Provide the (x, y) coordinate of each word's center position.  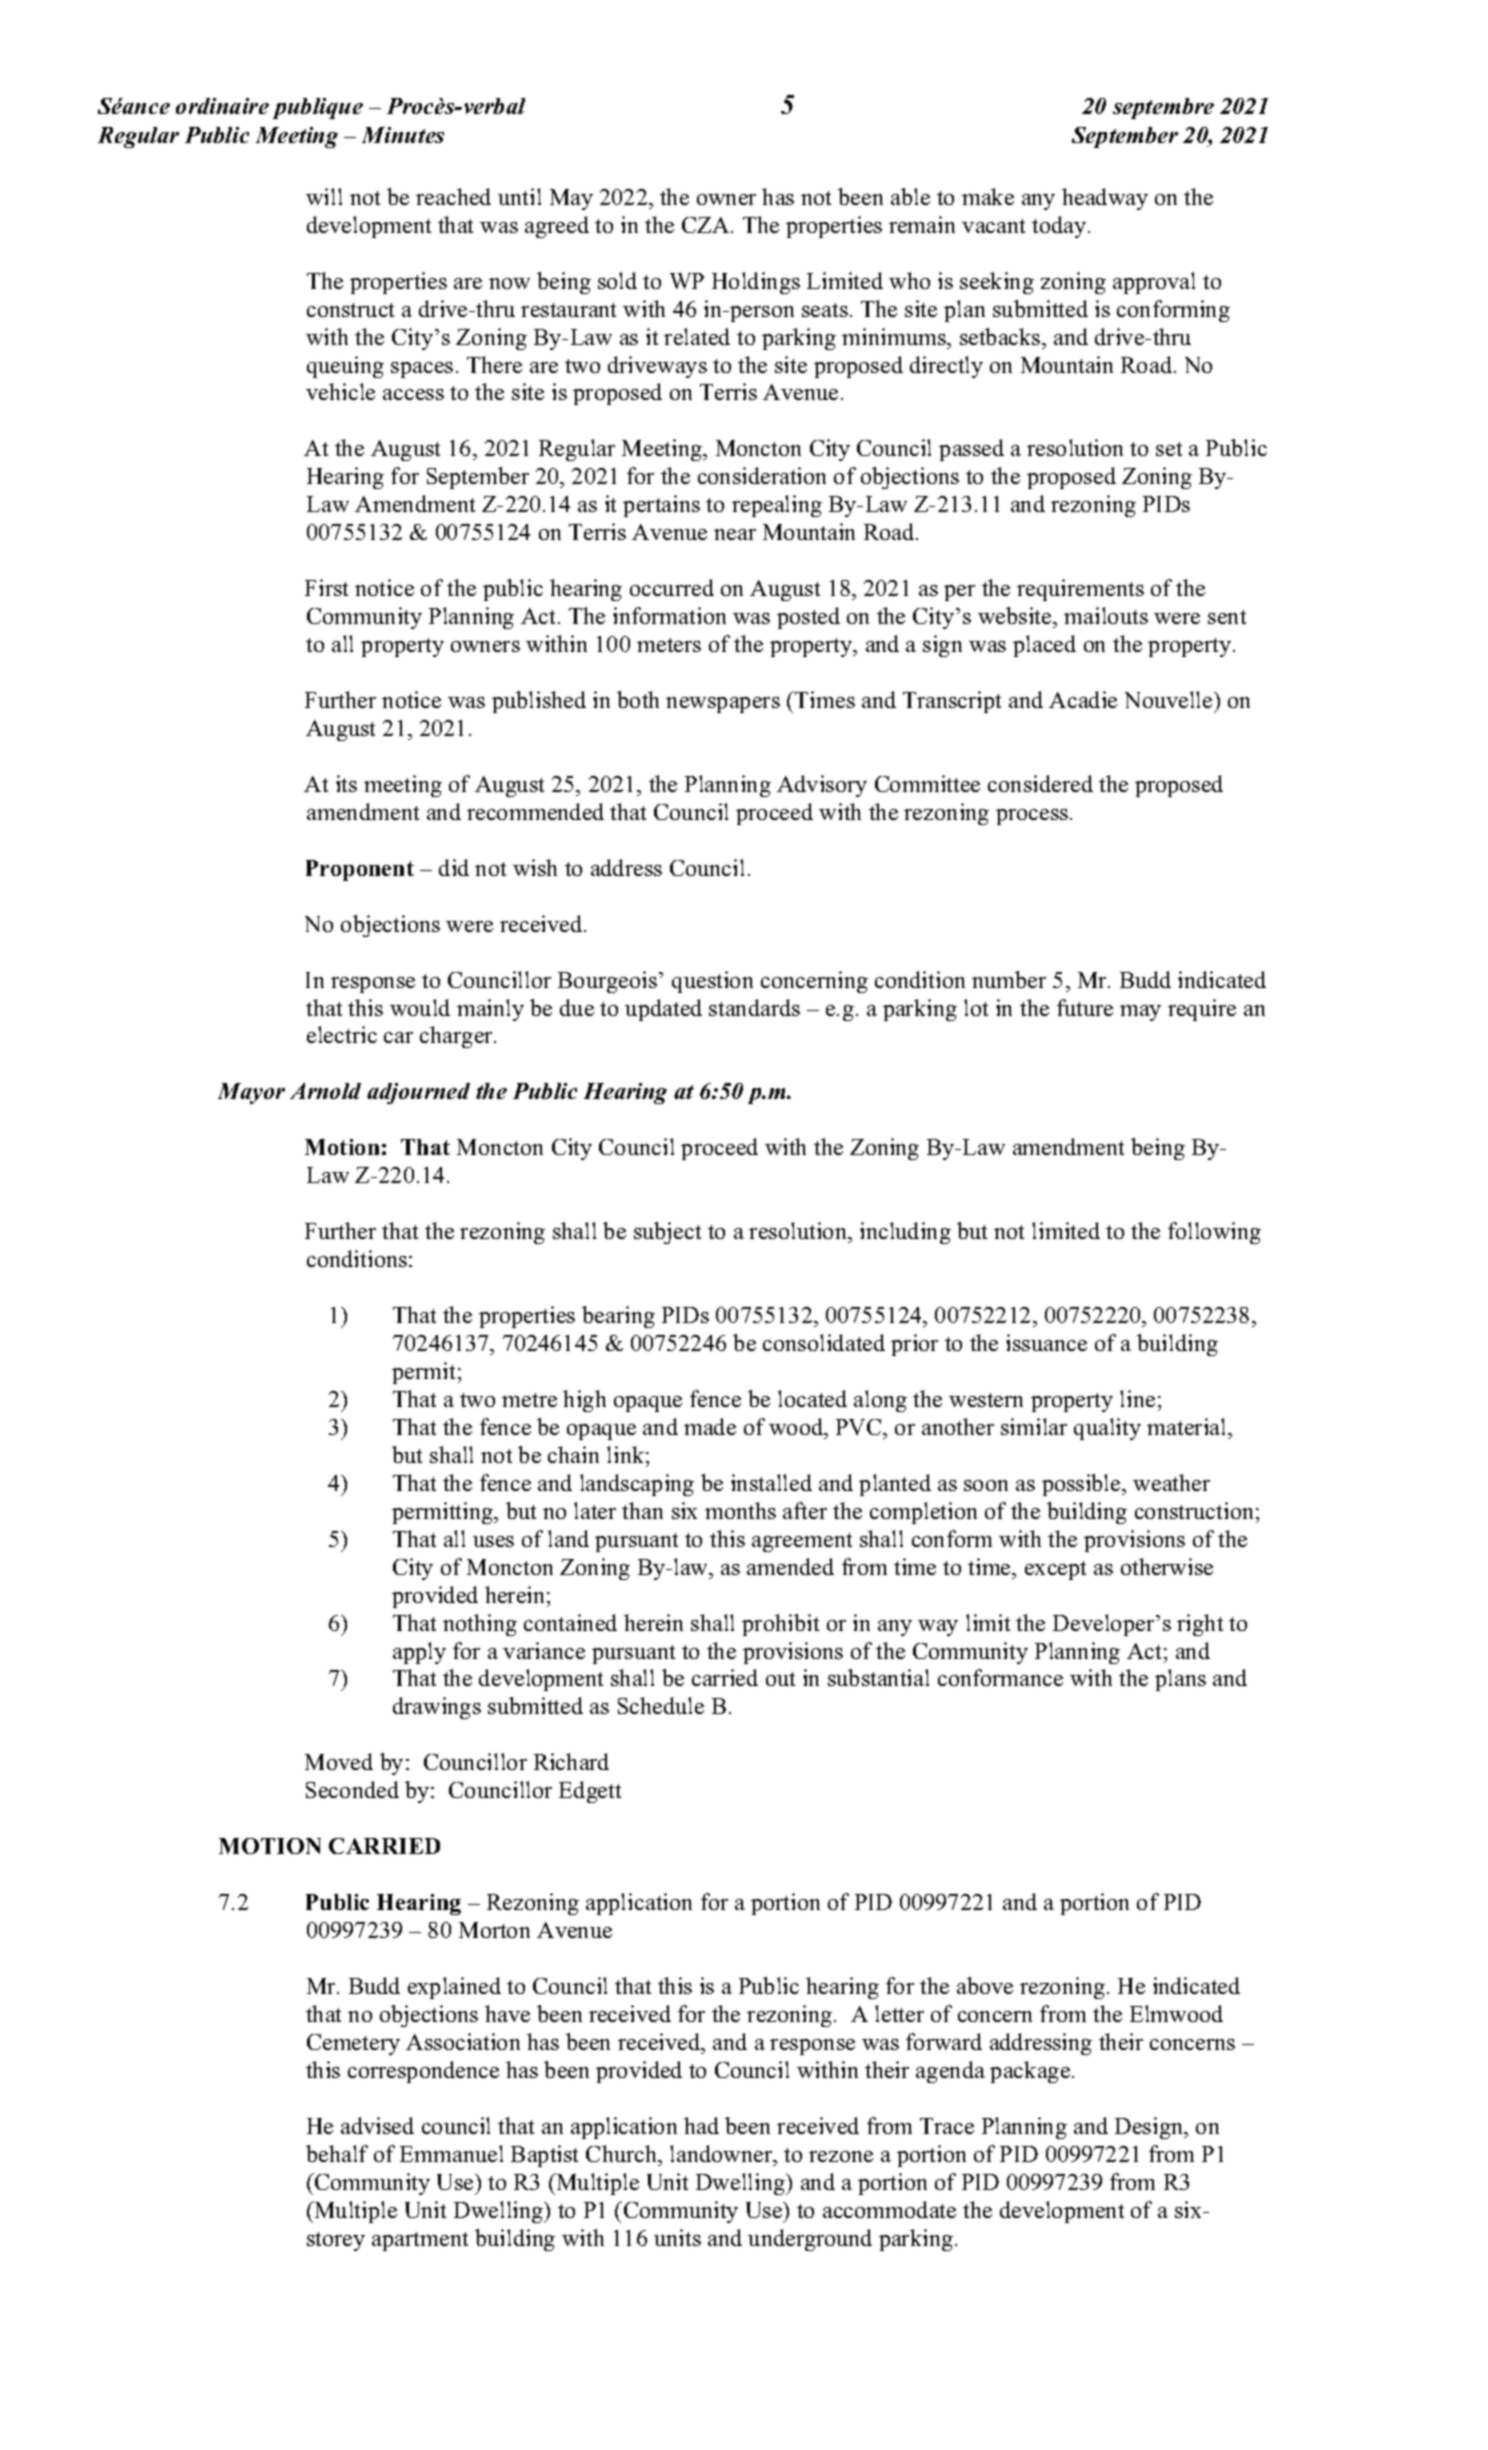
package (1031, 2072)
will (324, 196)
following (1214, 1233)
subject (667, 1233)
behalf (337, 2153)
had (701, 2125)
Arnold (325, 1091)
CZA (707, 225)
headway (1105, 199)
